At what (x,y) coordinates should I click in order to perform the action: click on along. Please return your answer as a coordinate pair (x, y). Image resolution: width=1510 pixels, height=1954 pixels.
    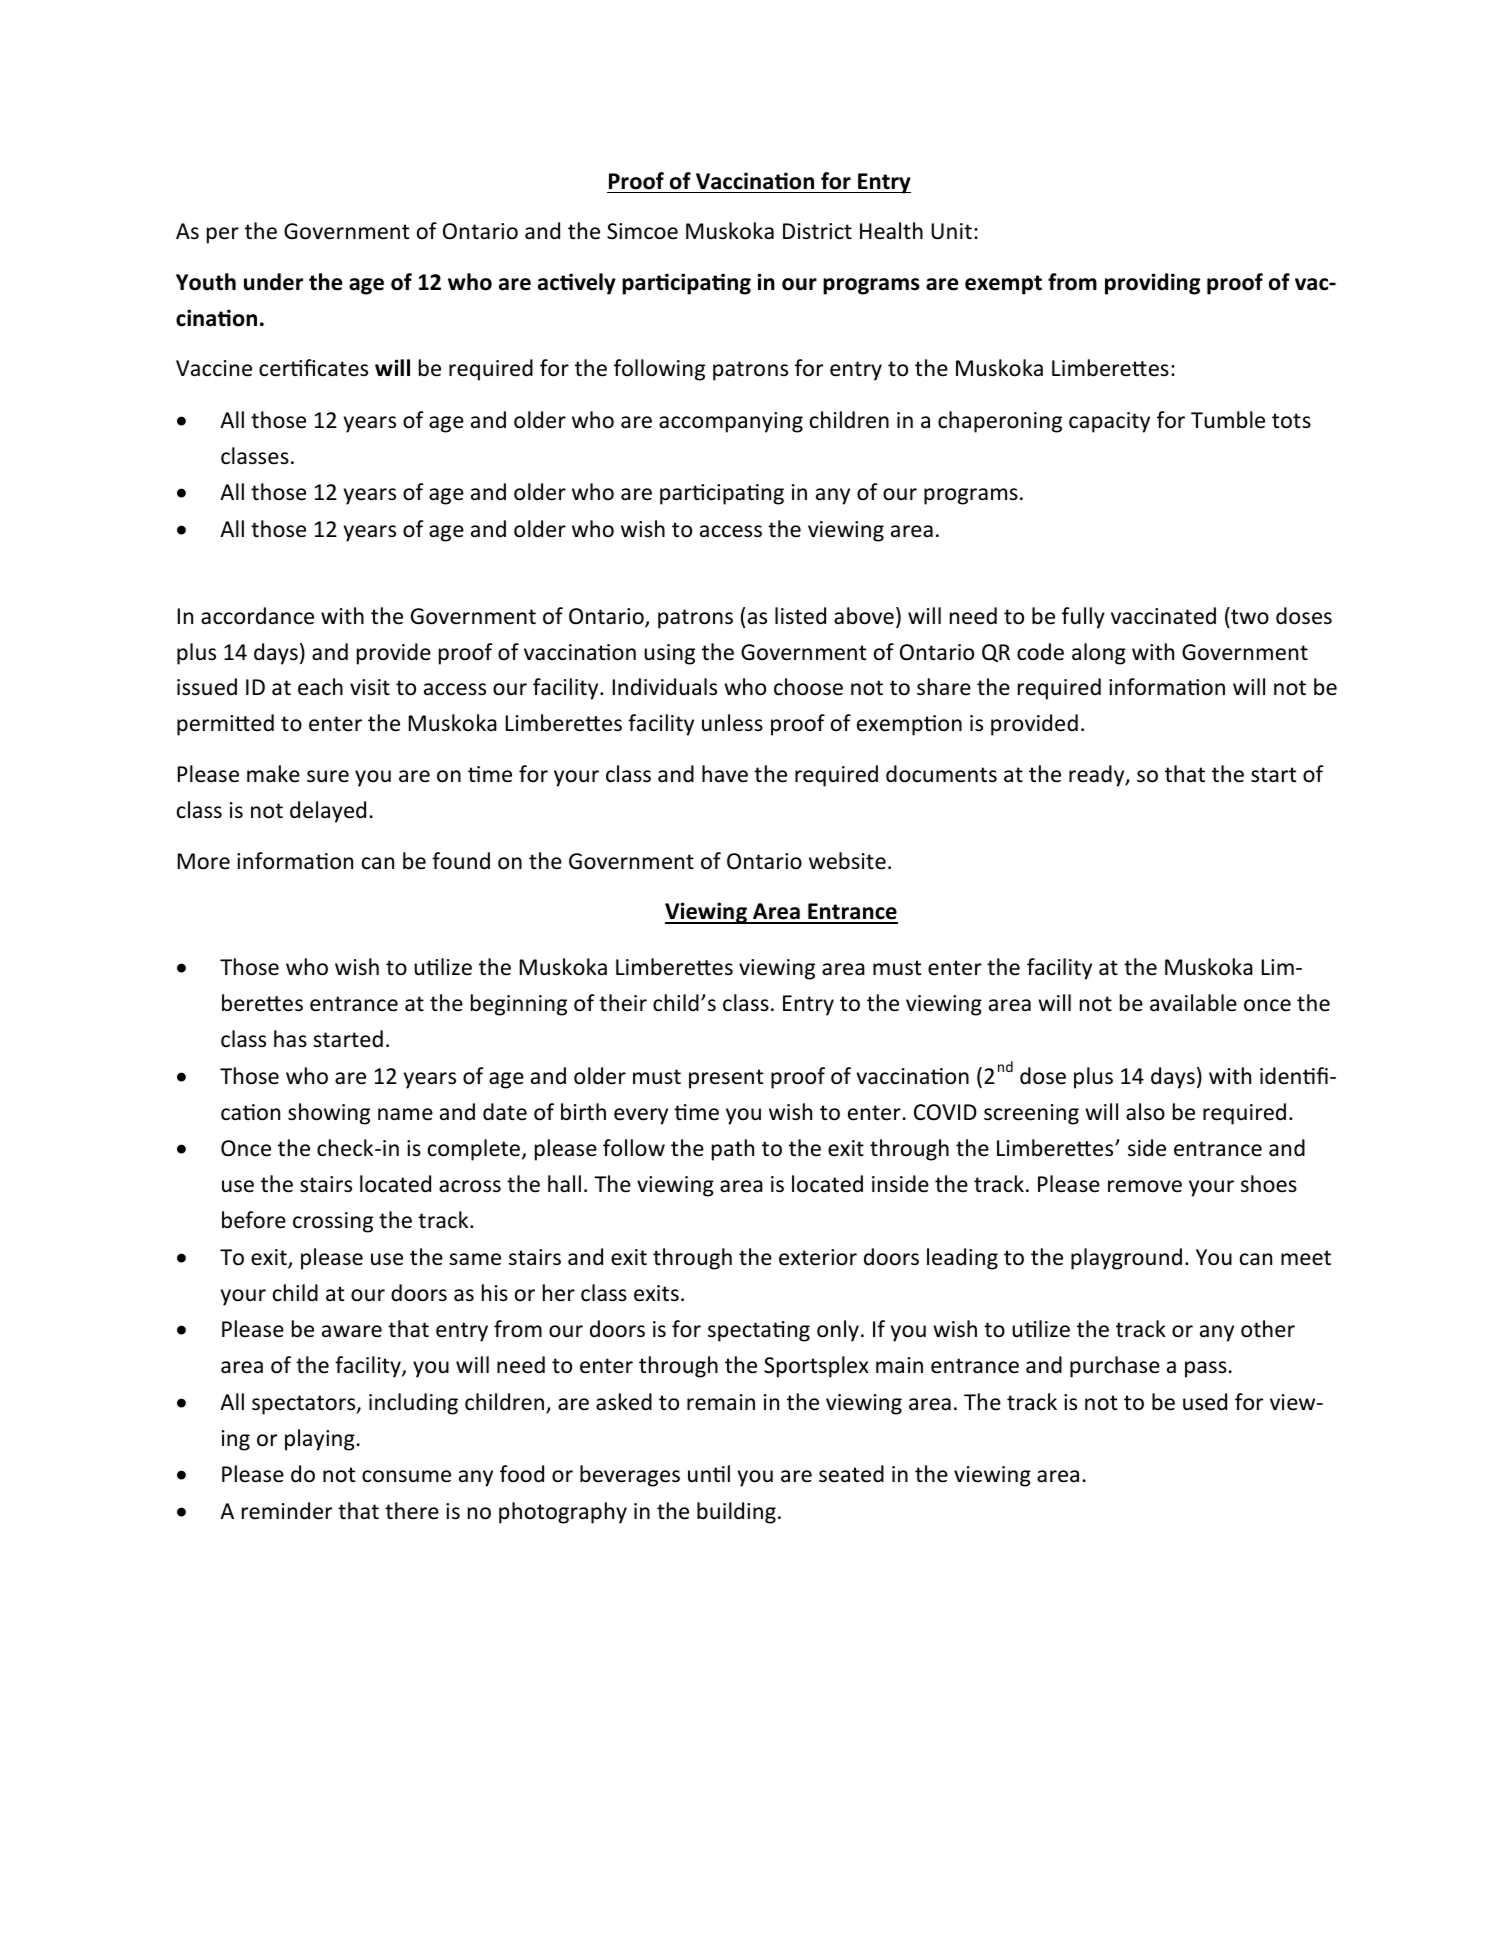
    Looking at the image, I should click on (1099, 654).
